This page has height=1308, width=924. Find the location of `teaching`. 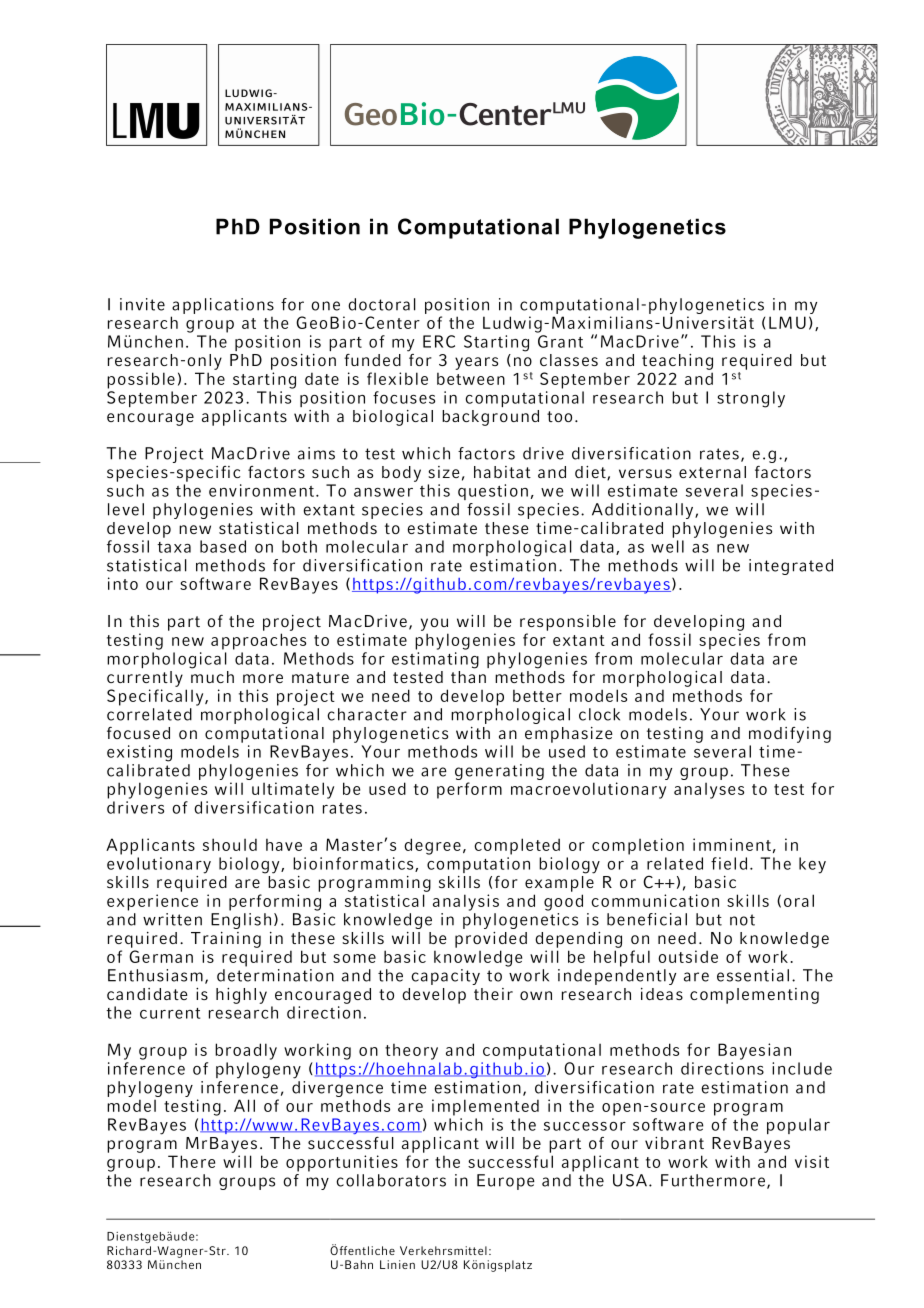

teaching is located at coordinates (677, 362).
